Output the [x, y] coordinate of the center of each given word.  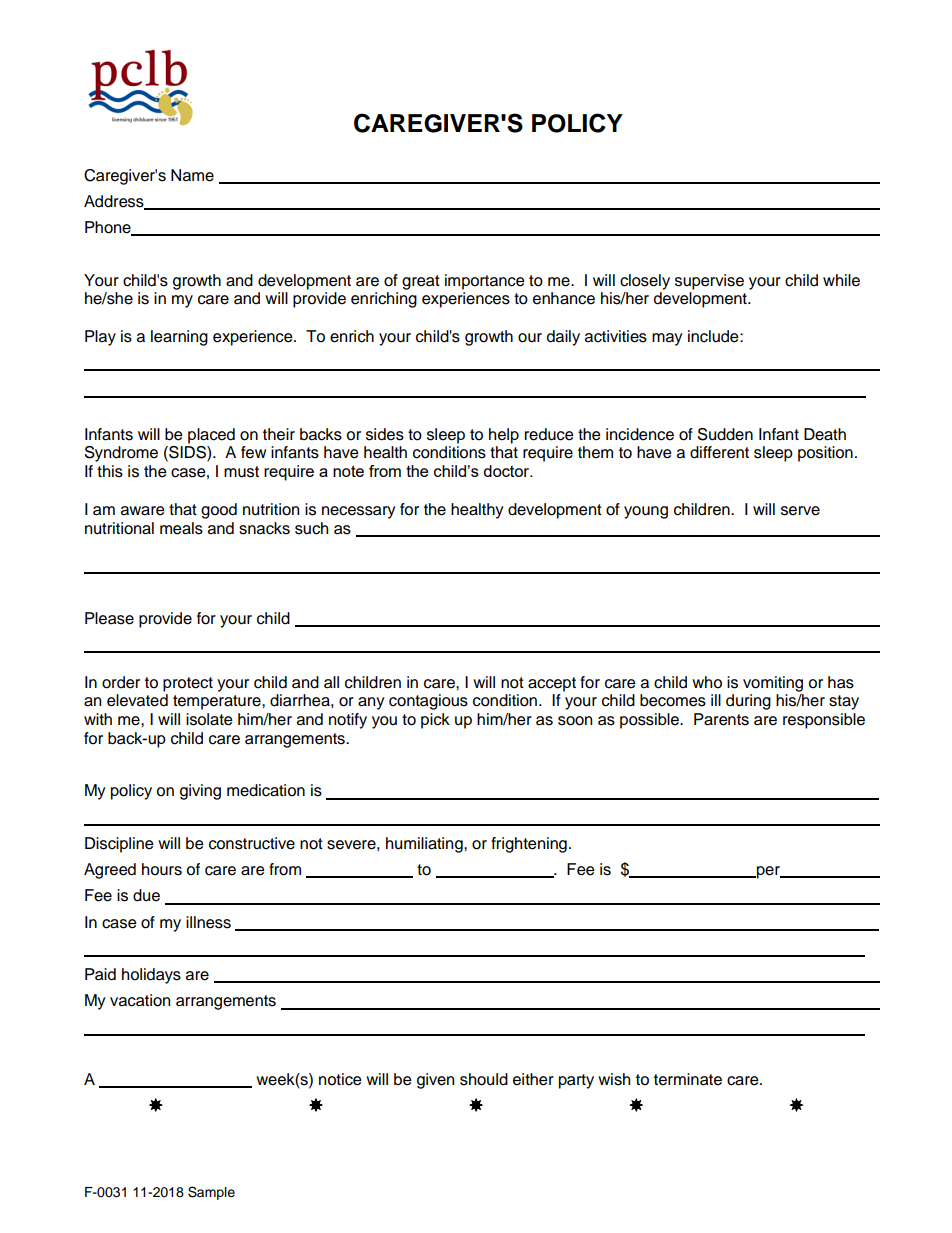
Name [192, 175]
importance [485, 282]
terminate [688, 1079]
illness [208, 922]
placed [211, 436]
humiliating [425, 845]
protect [188, 684]
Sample [211, 1193]
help [504, 436]
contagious [428, 702]
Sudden [725, 434]
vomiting [773, 684]
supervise [709, 282]
